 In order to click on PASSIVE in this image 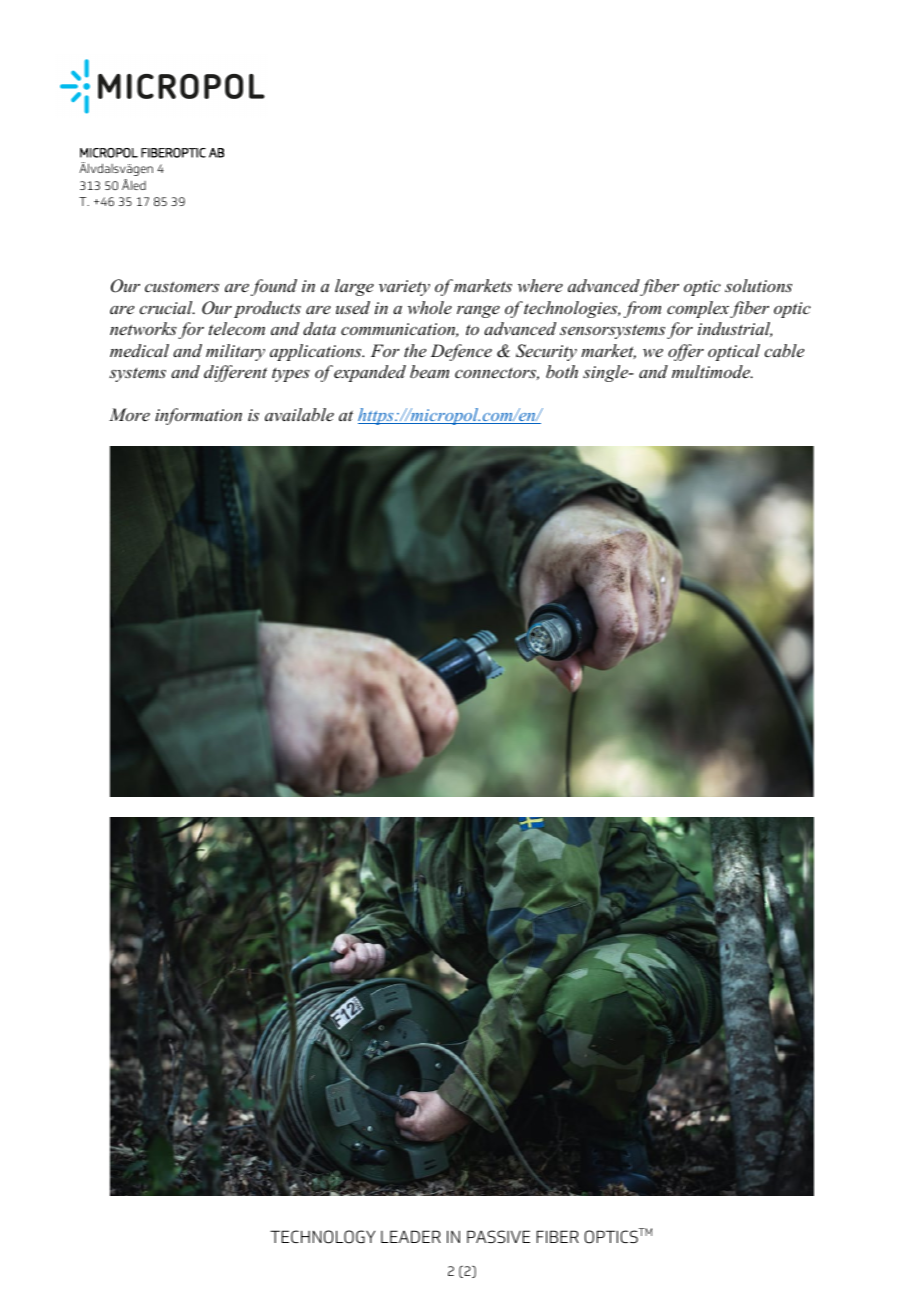, I will do `click(498, 1236)`.
